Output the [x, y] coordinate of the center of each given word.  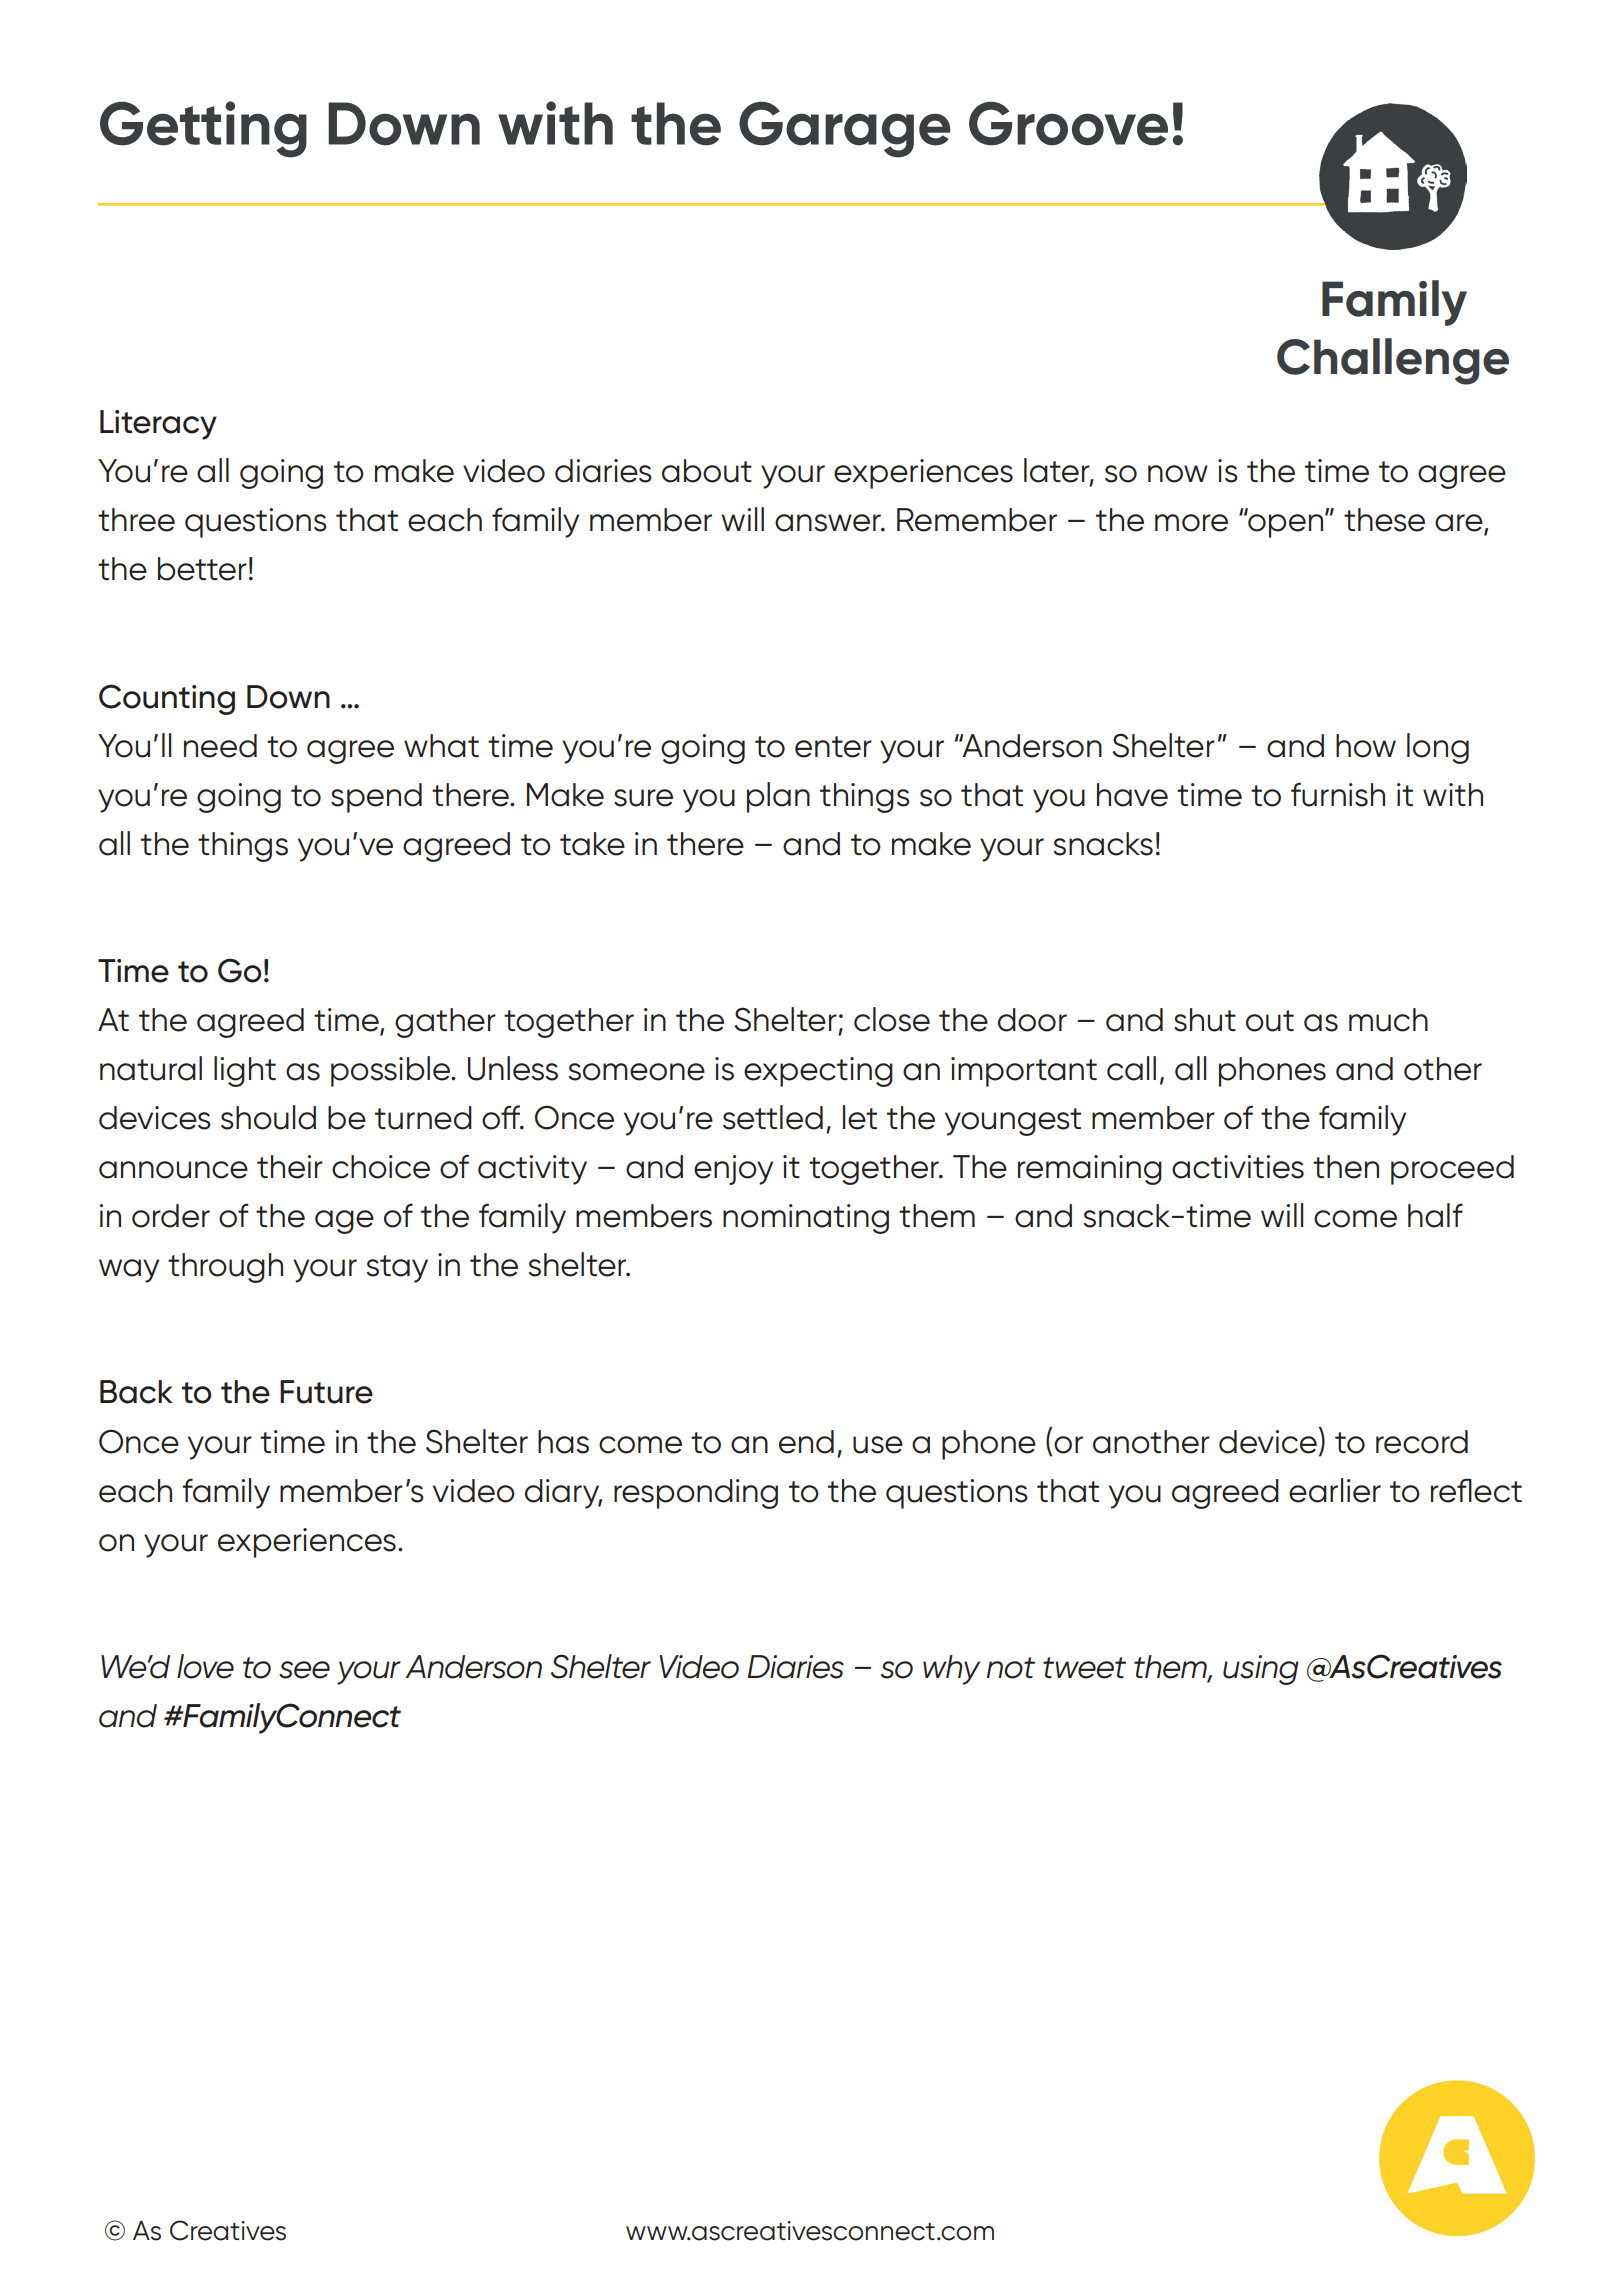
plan [778, 797]
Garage [845, 129]
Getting [203, 129]
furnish [1338, 794]
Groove [1068, 123]
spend [376, 798]
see [304, 1670]
